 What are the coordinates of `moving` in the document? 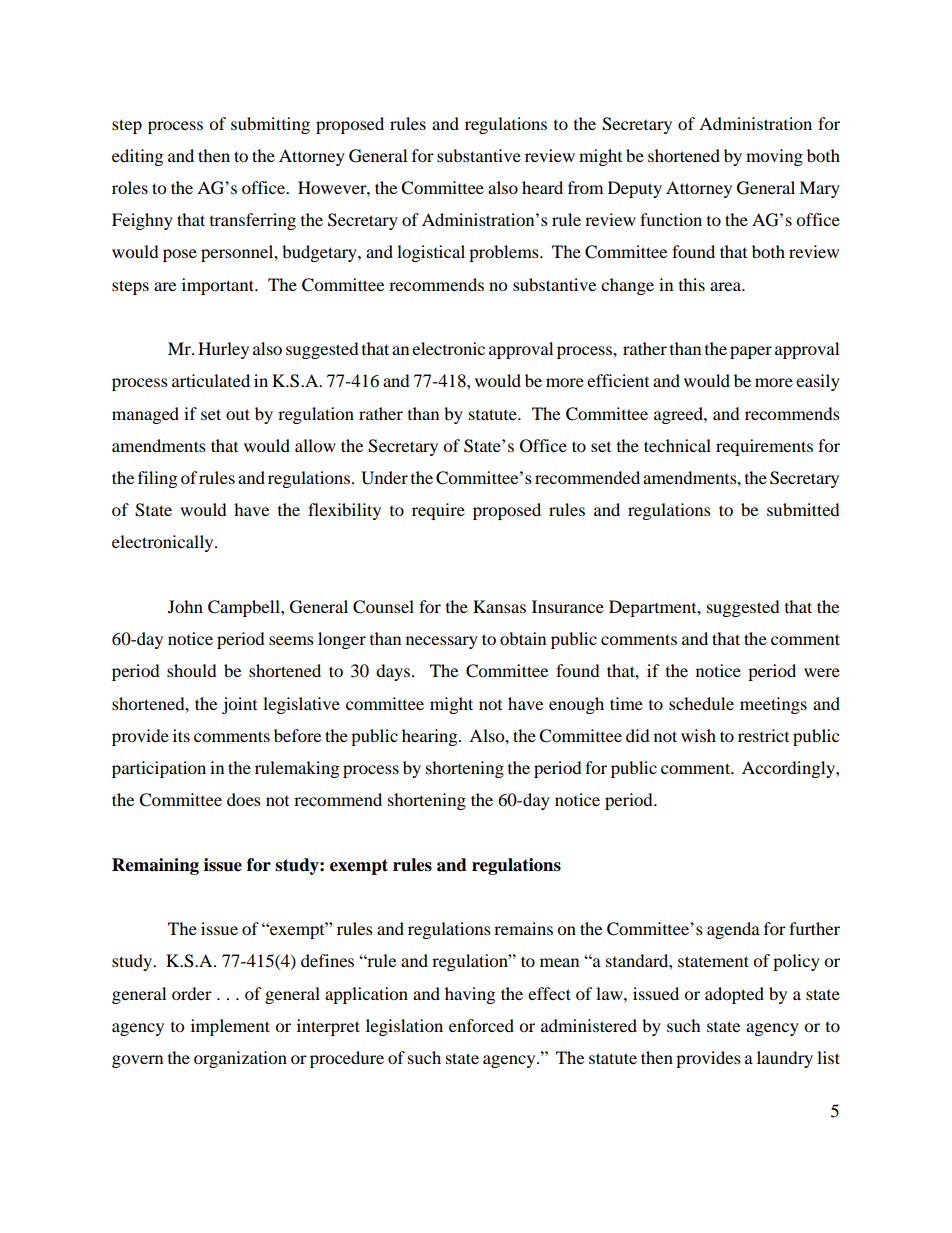 It's located at (774, 157).
